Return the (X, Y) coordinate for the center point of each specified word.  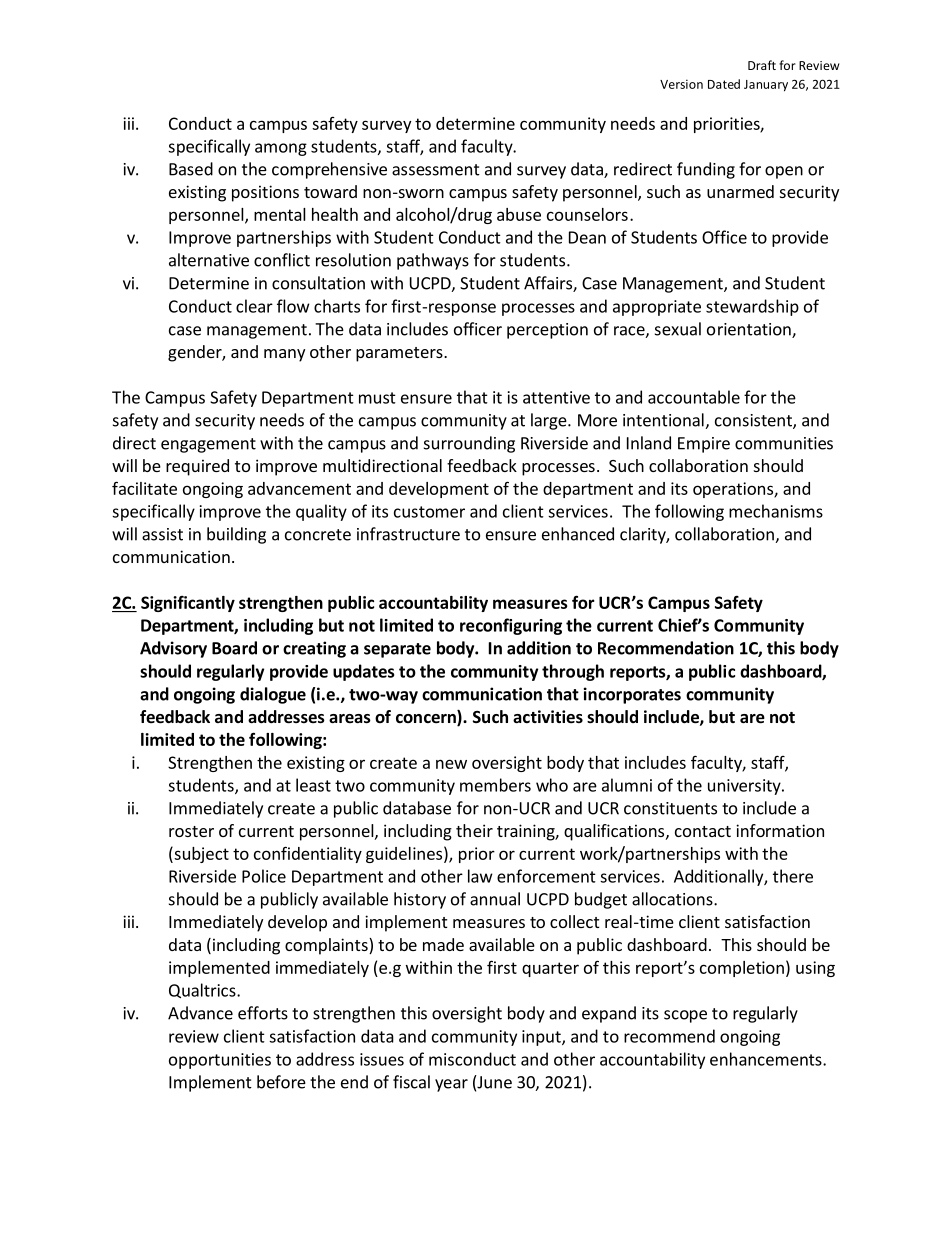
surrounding (469, 444)
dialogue (273, 695)
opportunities (220, 1061)
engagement (208, 445)
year (451, 1085)
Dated (724, 84)
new (451, 764)
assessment (436, 170)
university (745, 787)
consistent (754, 421)
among (281, 149)
